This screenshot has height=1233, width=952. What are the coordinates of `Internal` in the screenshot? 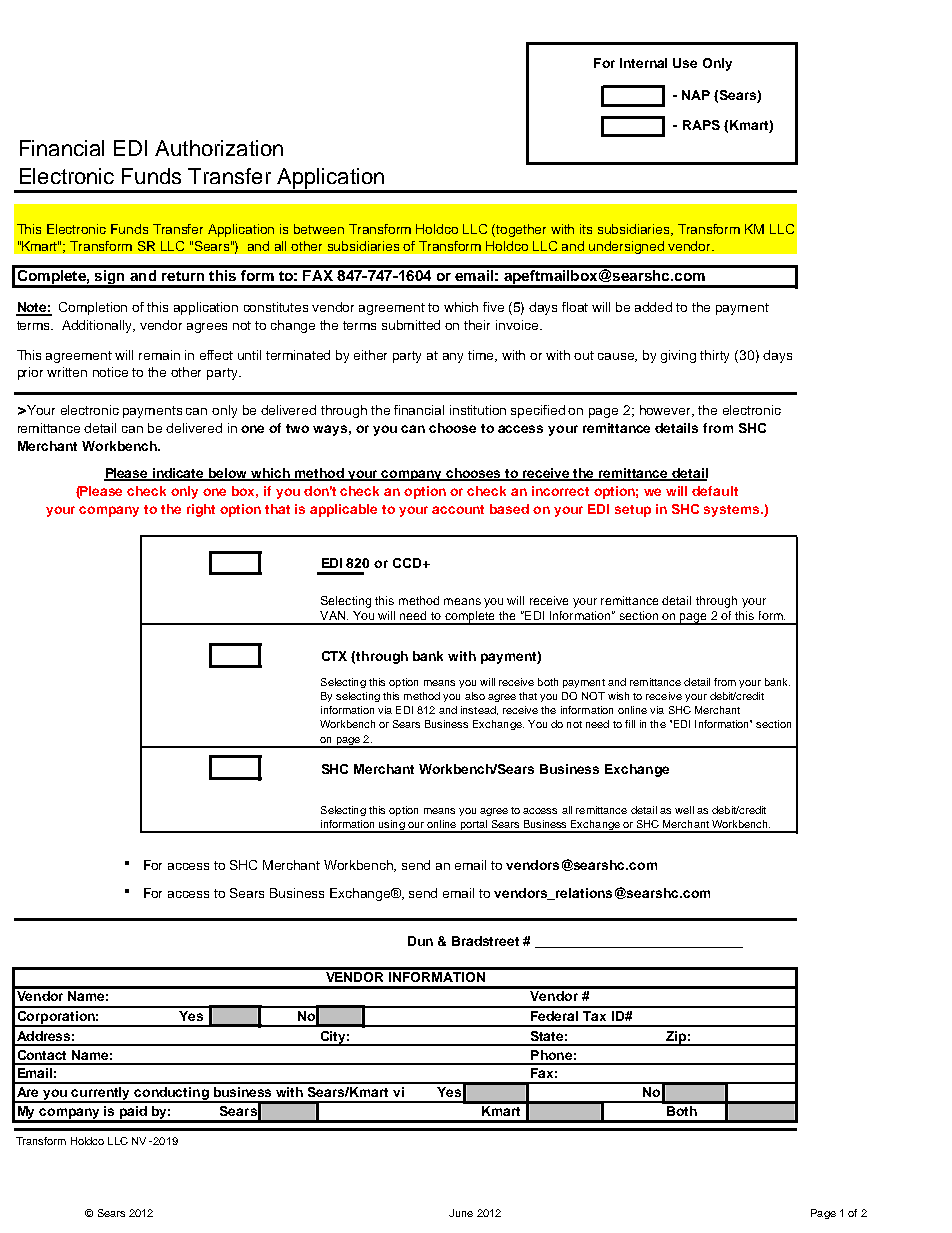 It's located at (643, 63).
